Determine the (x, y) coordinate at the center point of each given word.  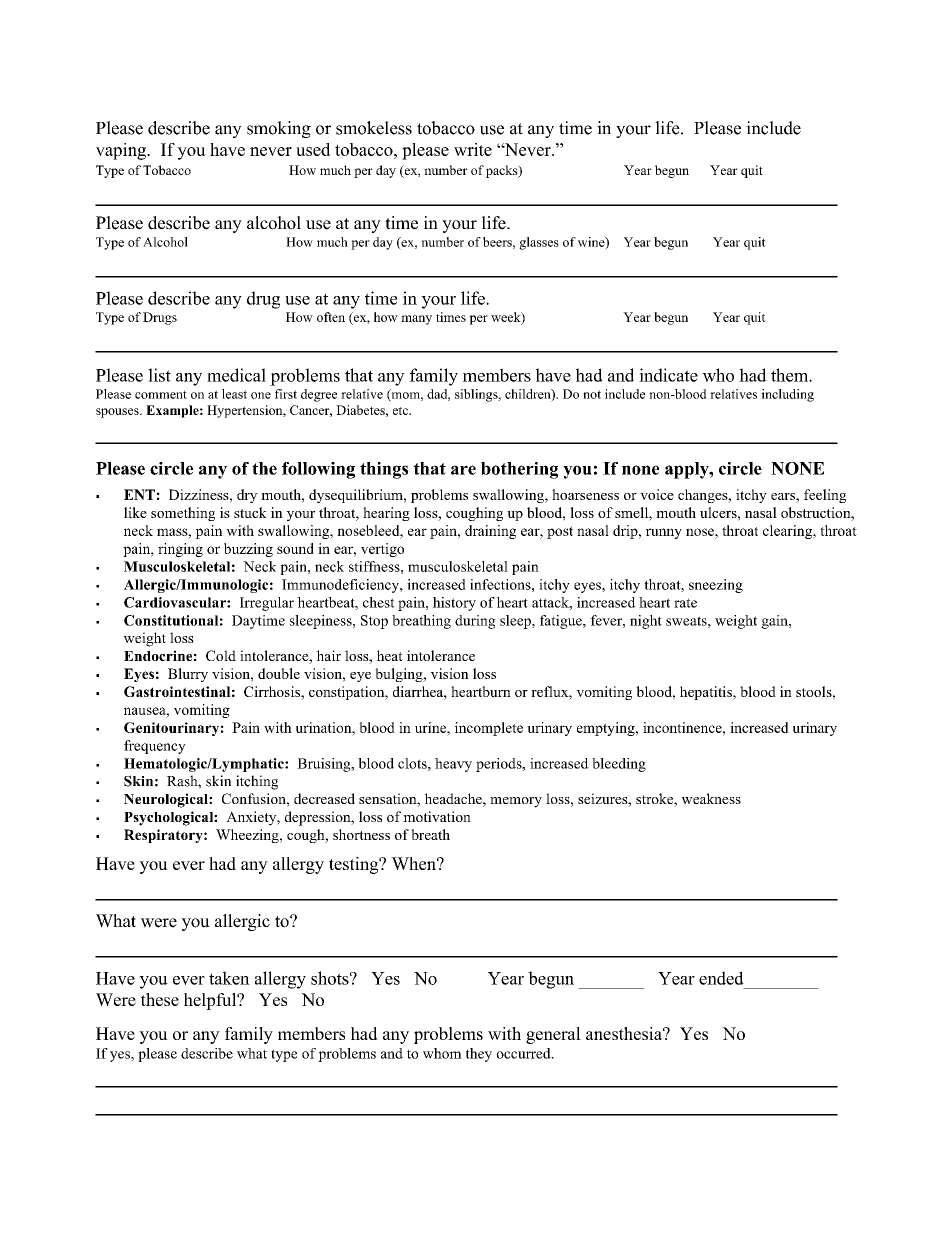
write (473, 149)
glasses (539, 243)
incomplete (489, 729)
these (160, 999)
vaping (122, 151)
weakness (711, 798)
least (234, 394)
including (787, 395)
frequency (155, 747)
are (463, 470)
